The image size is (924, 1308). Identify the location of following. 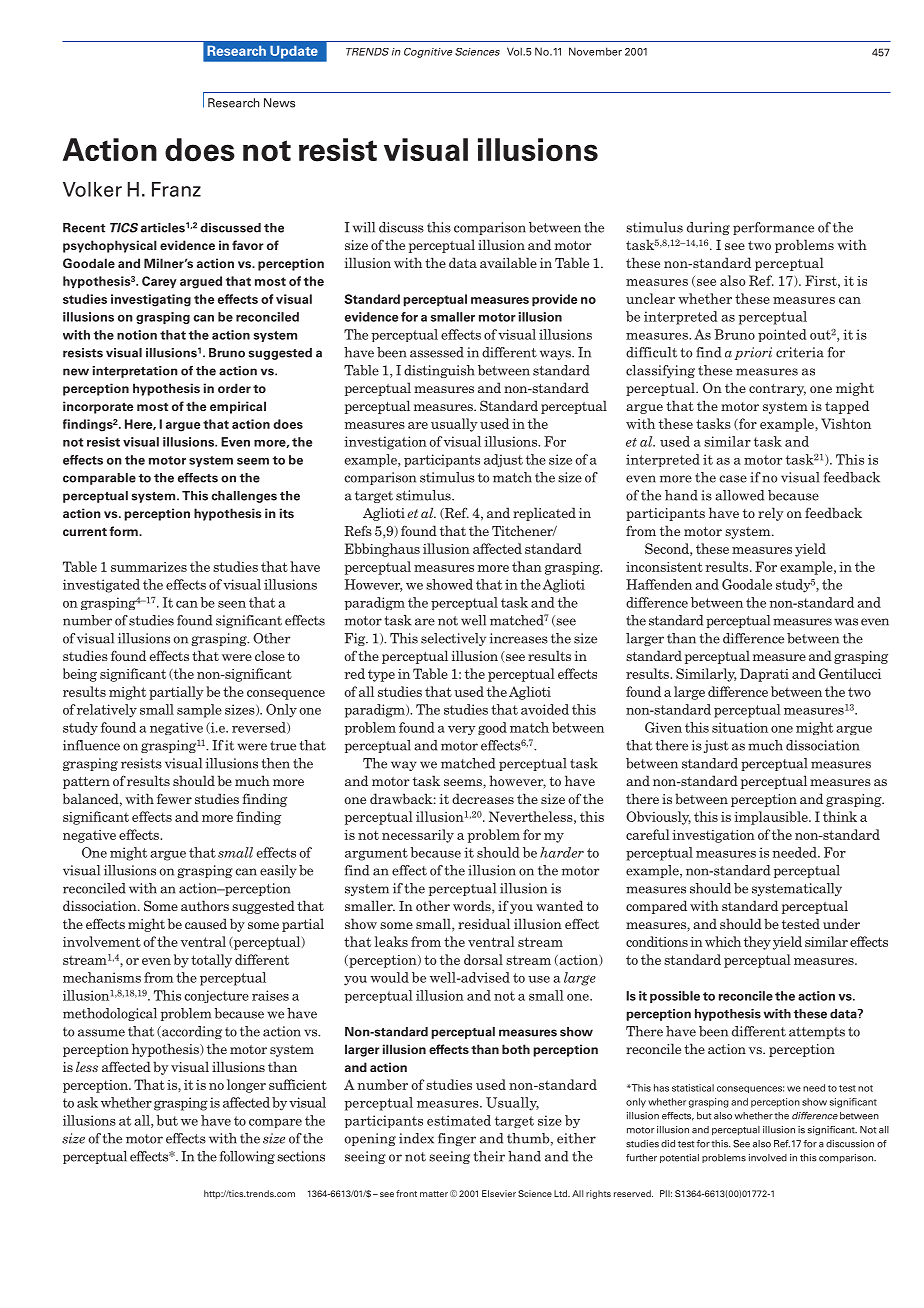
(247, 1157).
